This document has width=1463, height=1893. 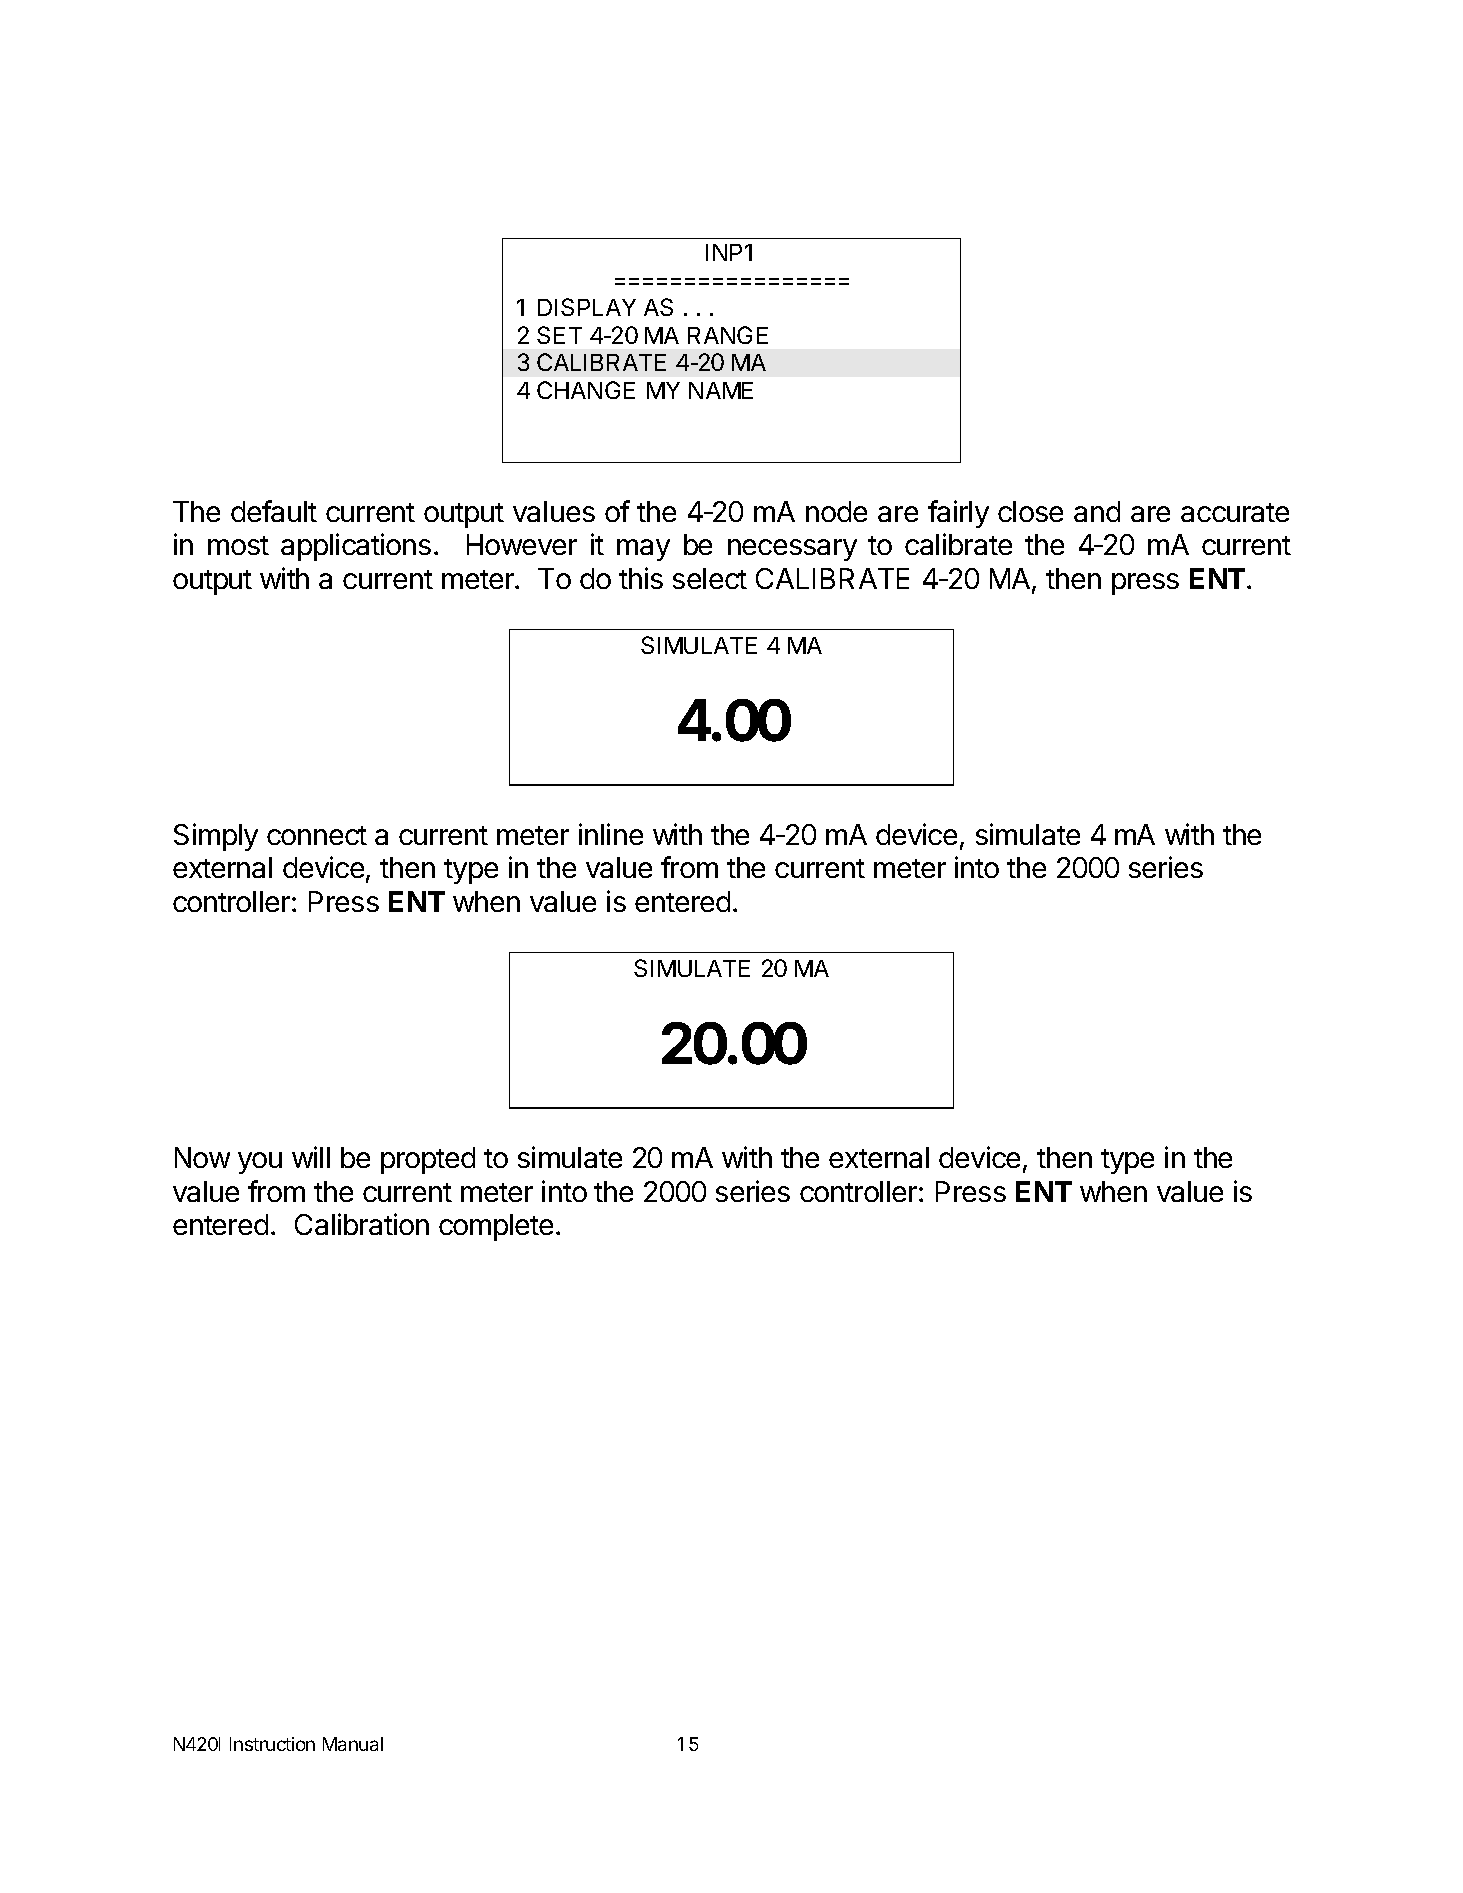 I want to click on you, so click(x=260, y=1163).
